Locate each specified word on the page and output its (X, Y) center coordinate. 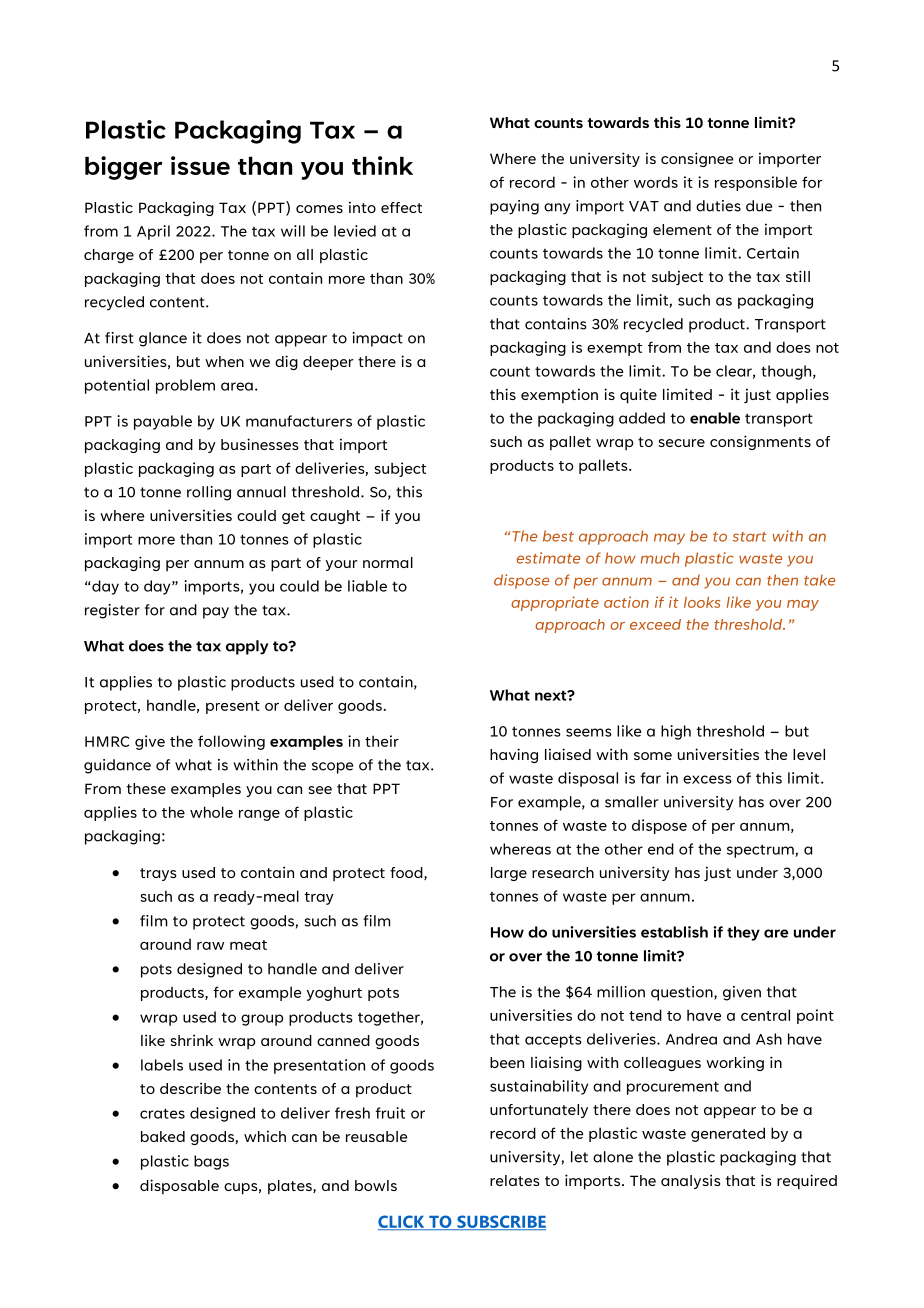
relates (515, 1180)
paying (514, 207)
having (514, 755)
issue (200, 165)
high (676, 732)
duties (718, 206)
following (231, 742)
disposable (179, 1187)
